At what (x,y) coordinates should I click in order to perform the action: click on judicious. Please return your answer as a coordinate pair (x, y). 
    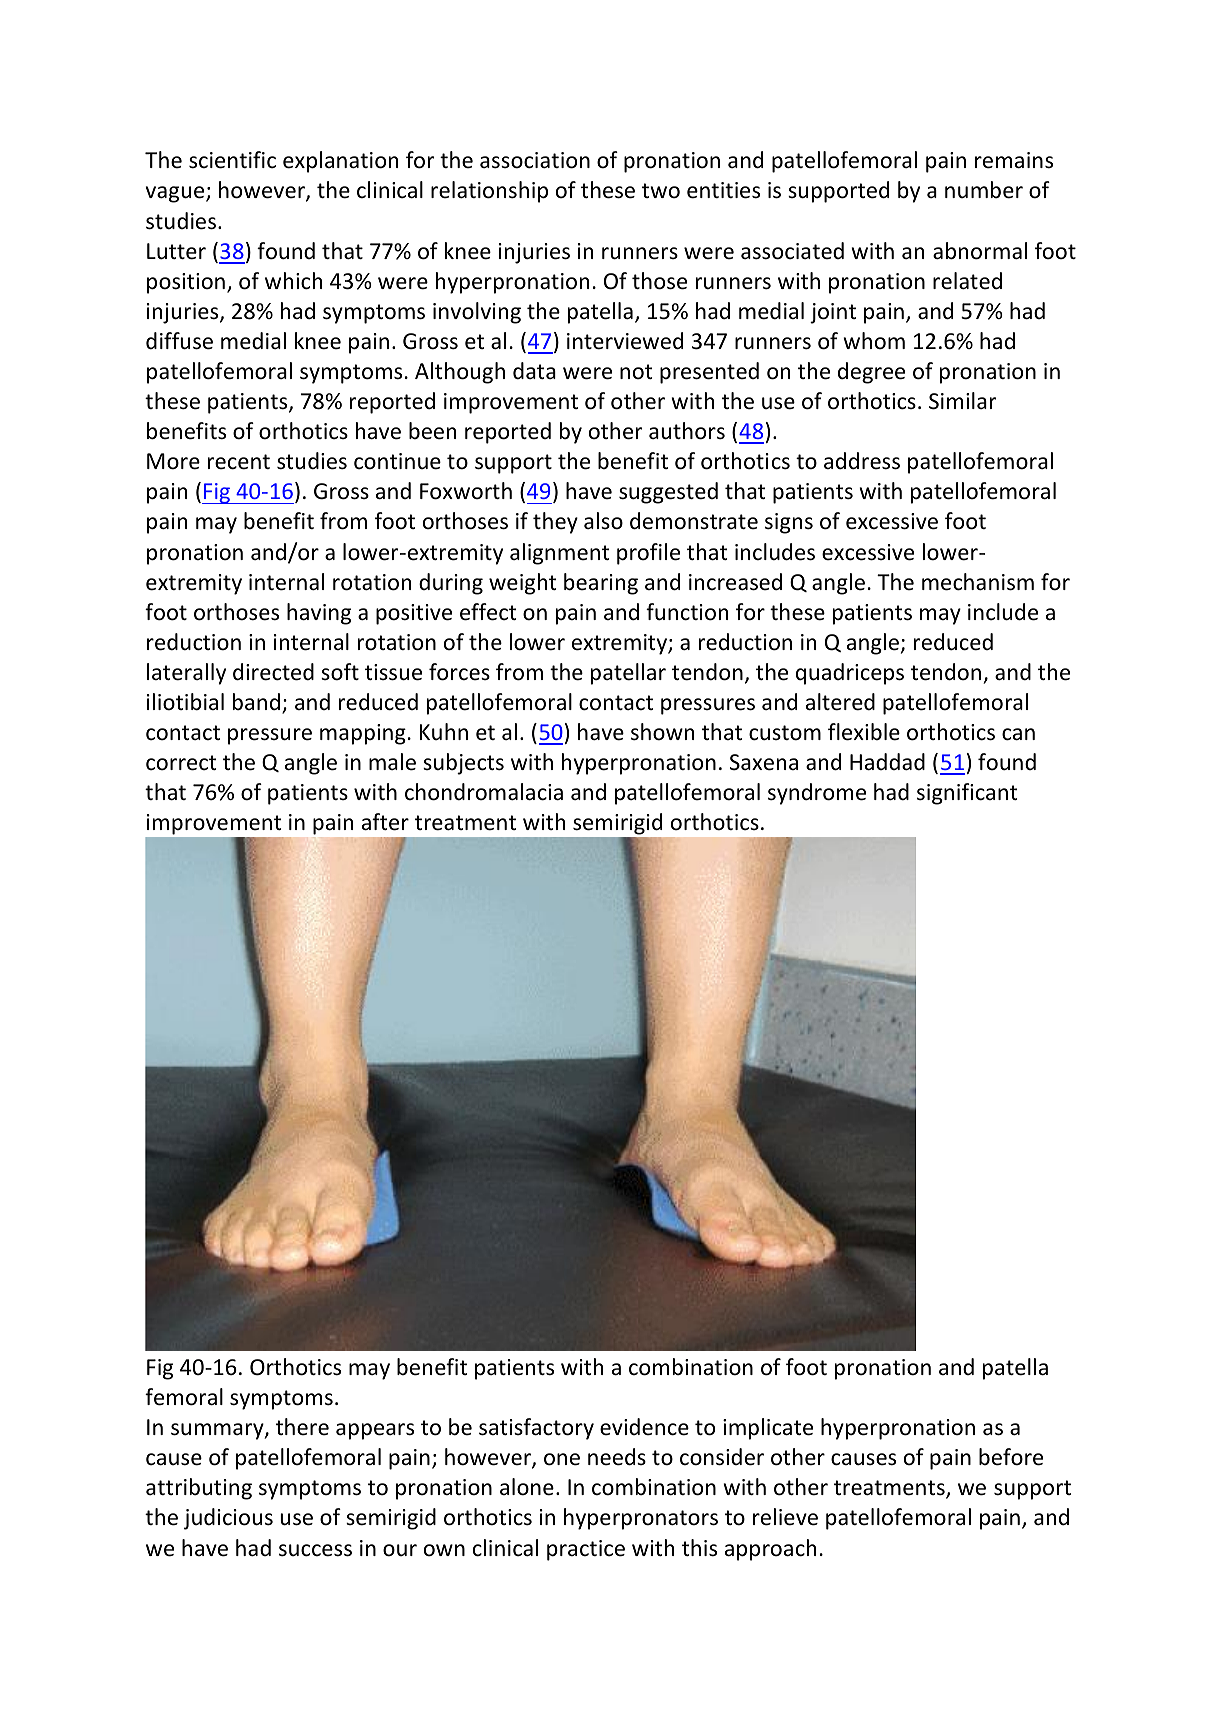
    Looking at the image, I should click on (228, 1519).
